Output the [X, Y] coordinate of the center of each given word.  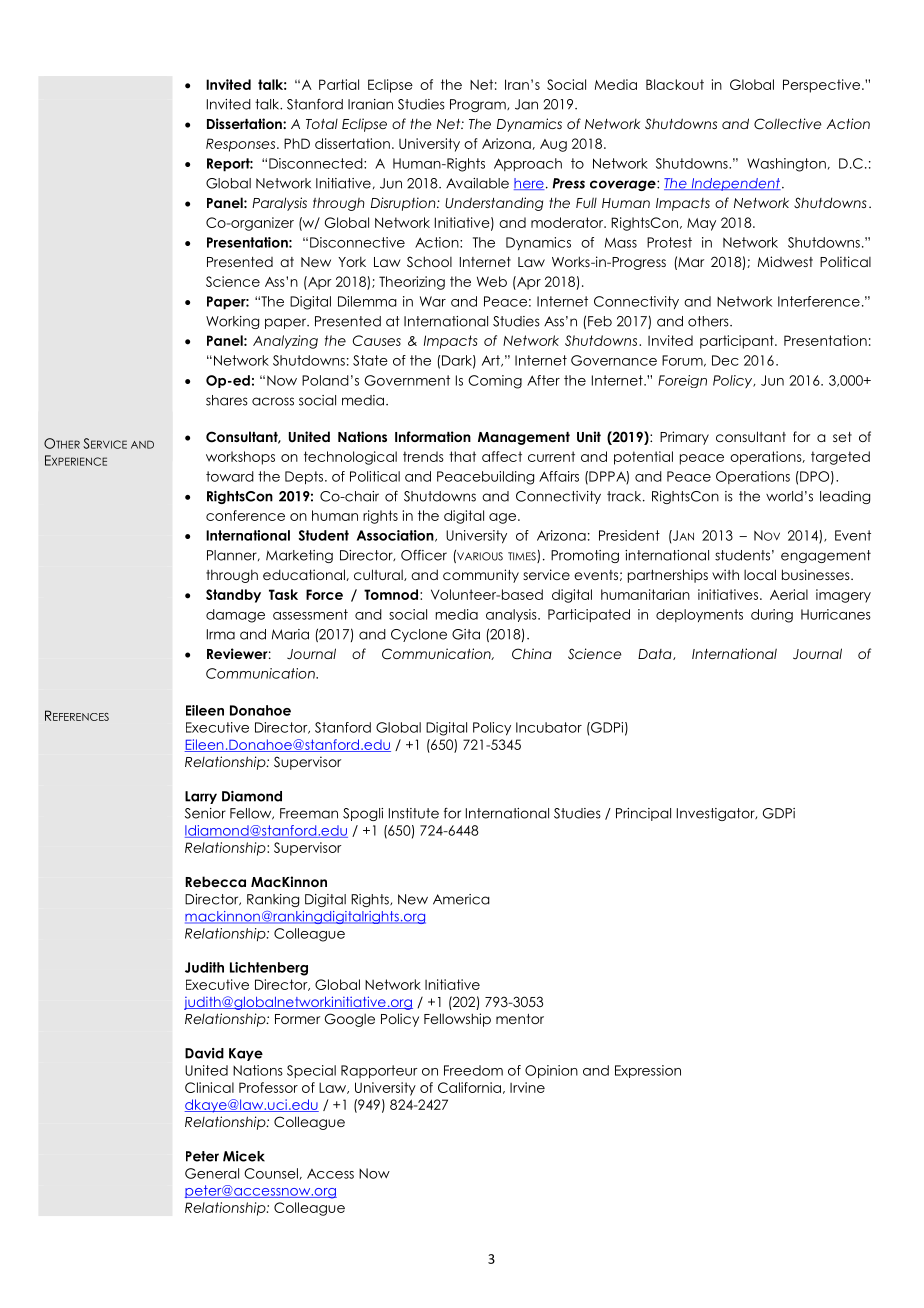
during [772, 616]
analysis [512, 615]
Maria [290, 634]
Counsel [271, 1173]
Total [322, 124]
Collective [788, 124]
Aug [553, 145]
